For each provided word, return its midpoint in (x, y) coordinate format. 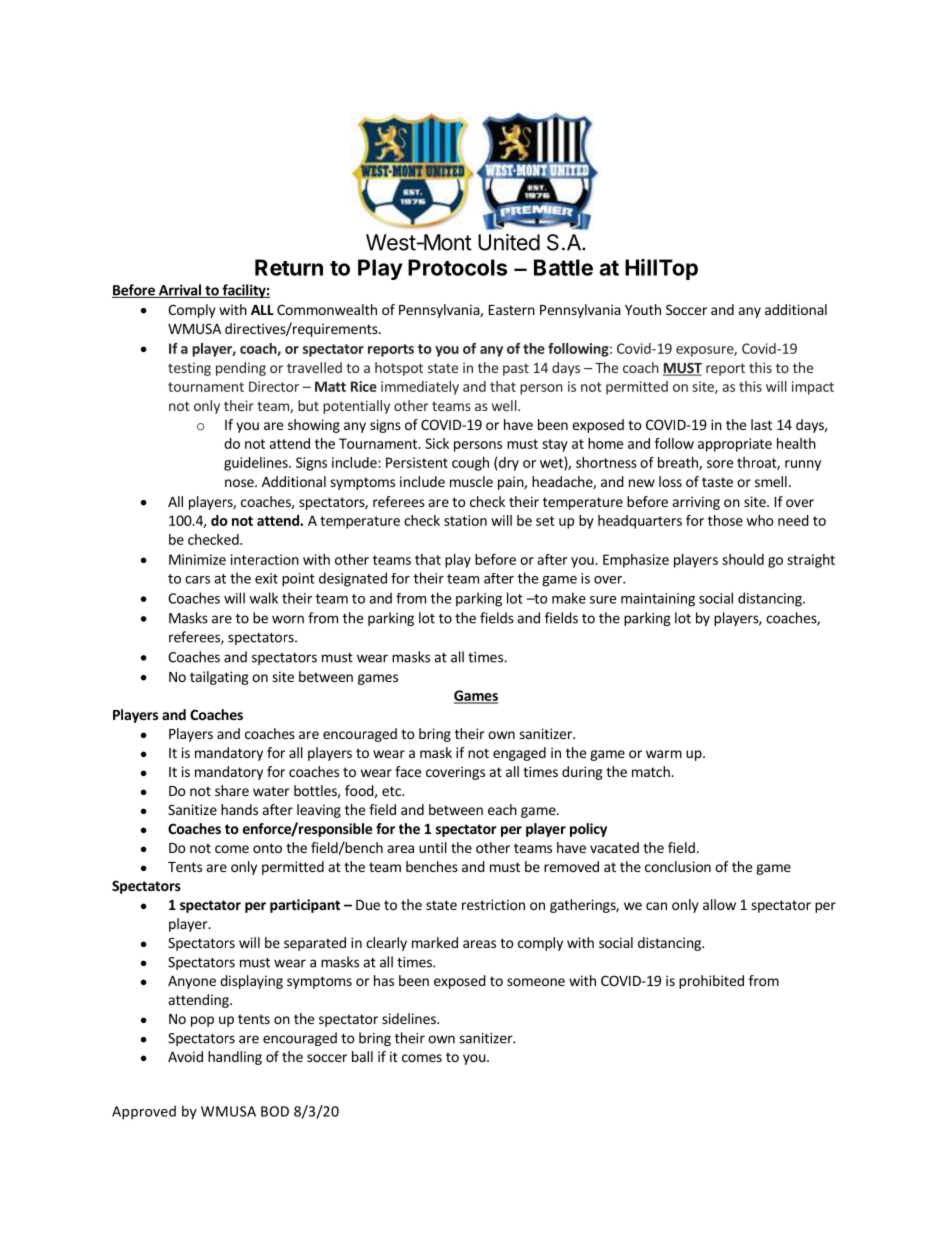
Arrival (179, 291)
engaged (519, 754)
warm (664, 754)
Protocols (457, 267)
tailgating (219, 678)
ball (362, 1056)
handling (235, 1058)
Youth (643, 309)
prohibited (711, 982)
